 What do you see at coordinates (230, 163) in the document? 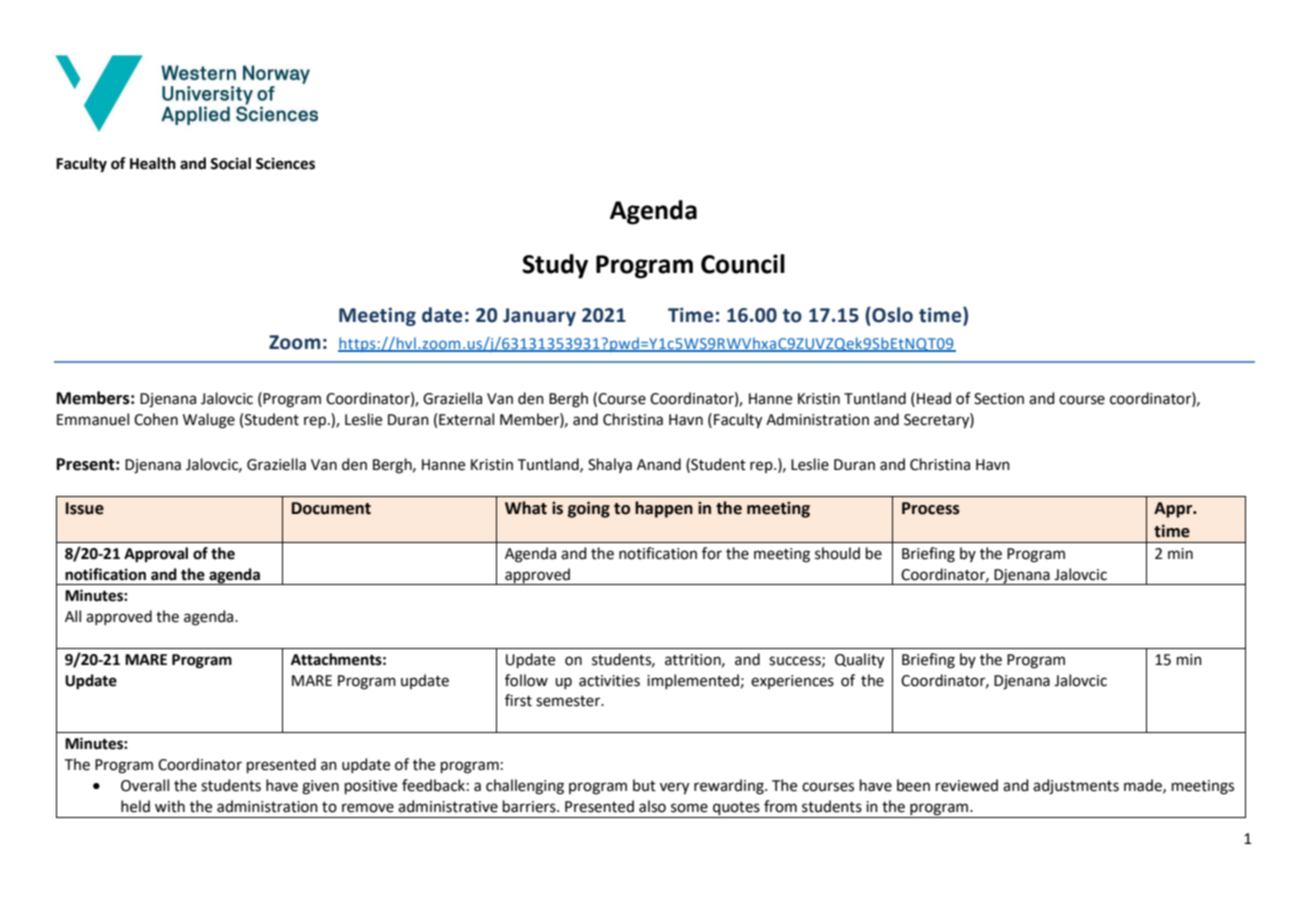
I see `Social` at bounding box center [230, 163].
